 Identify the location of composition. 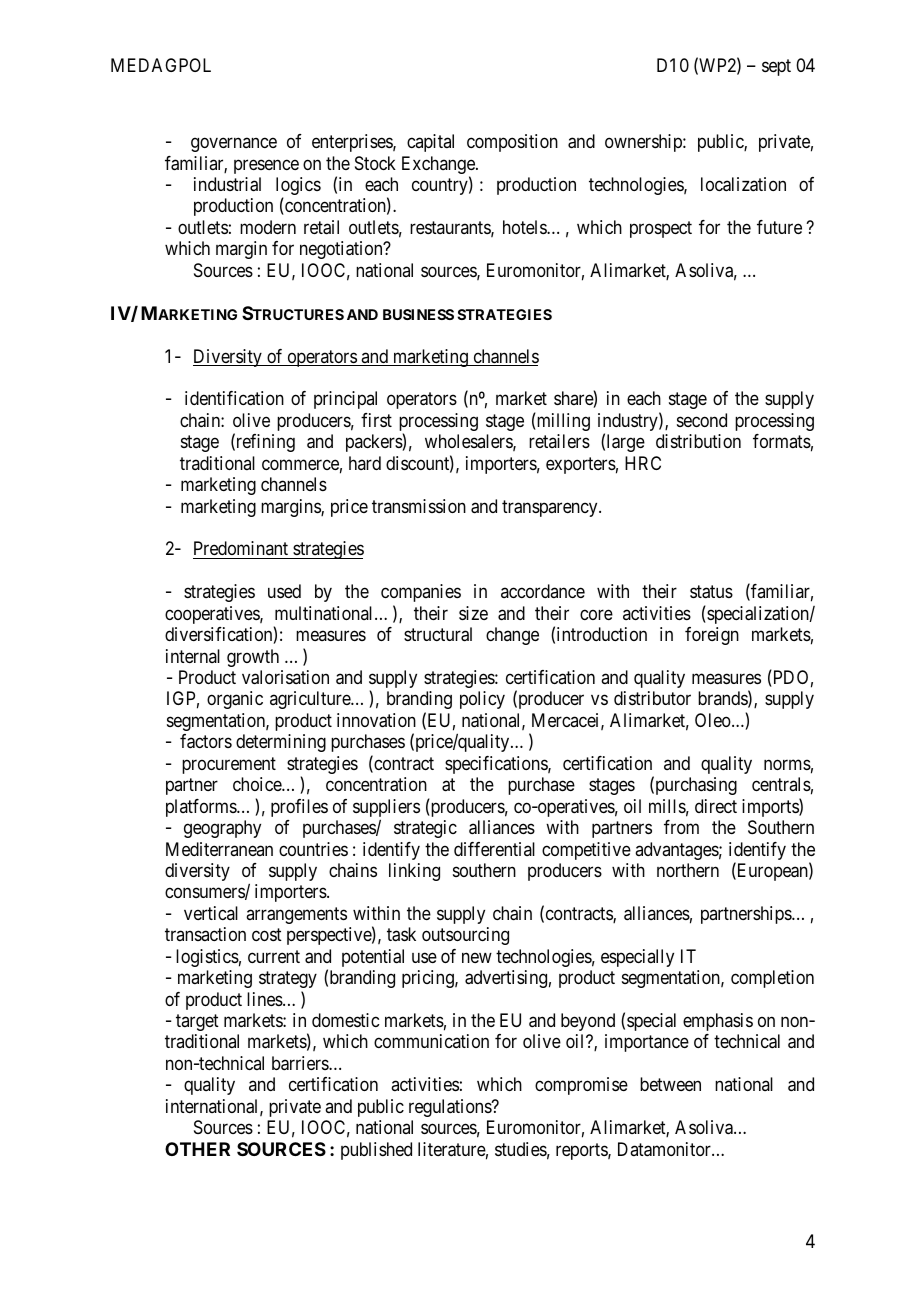
(512, 143).
